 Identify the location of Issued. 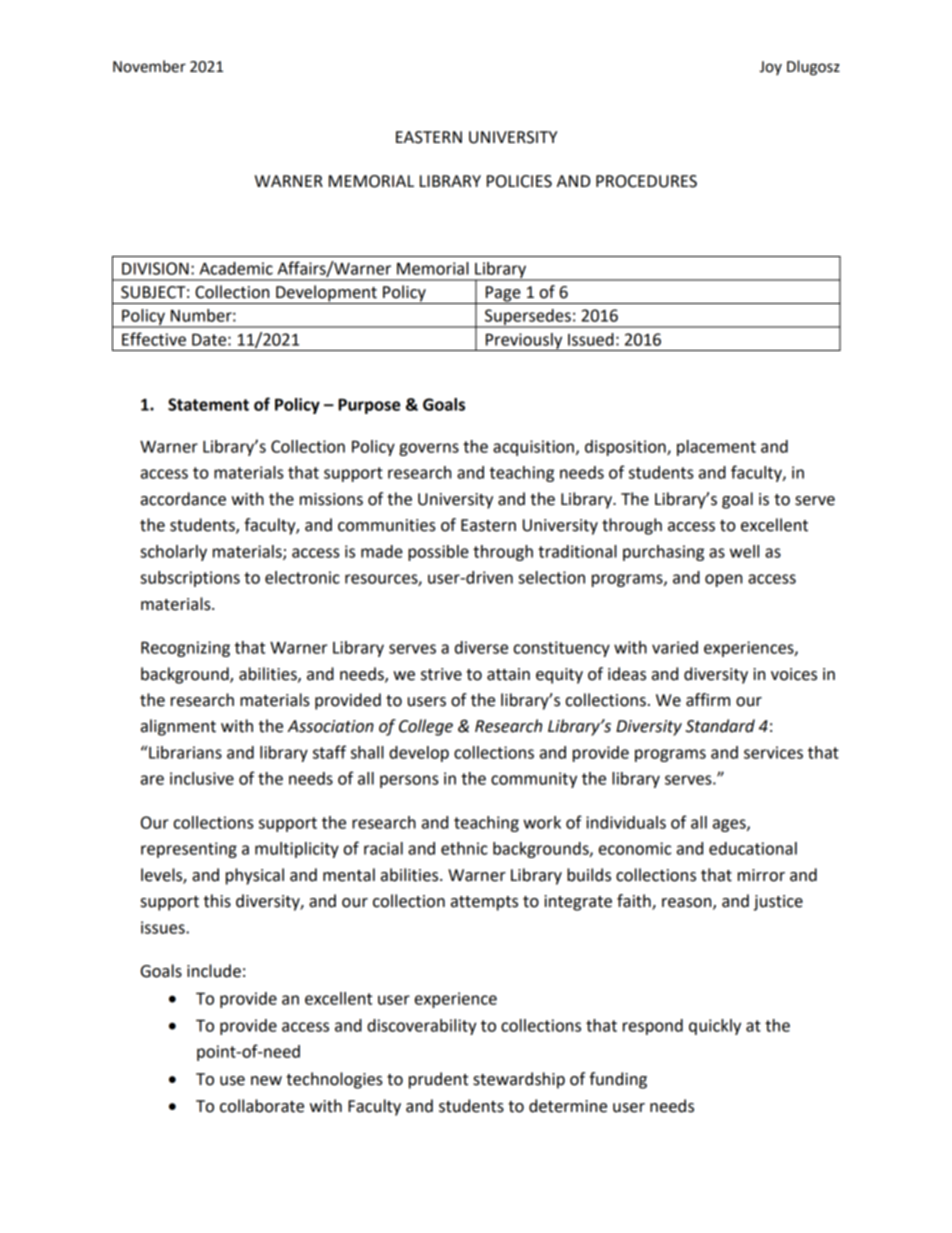
(591, 339).
